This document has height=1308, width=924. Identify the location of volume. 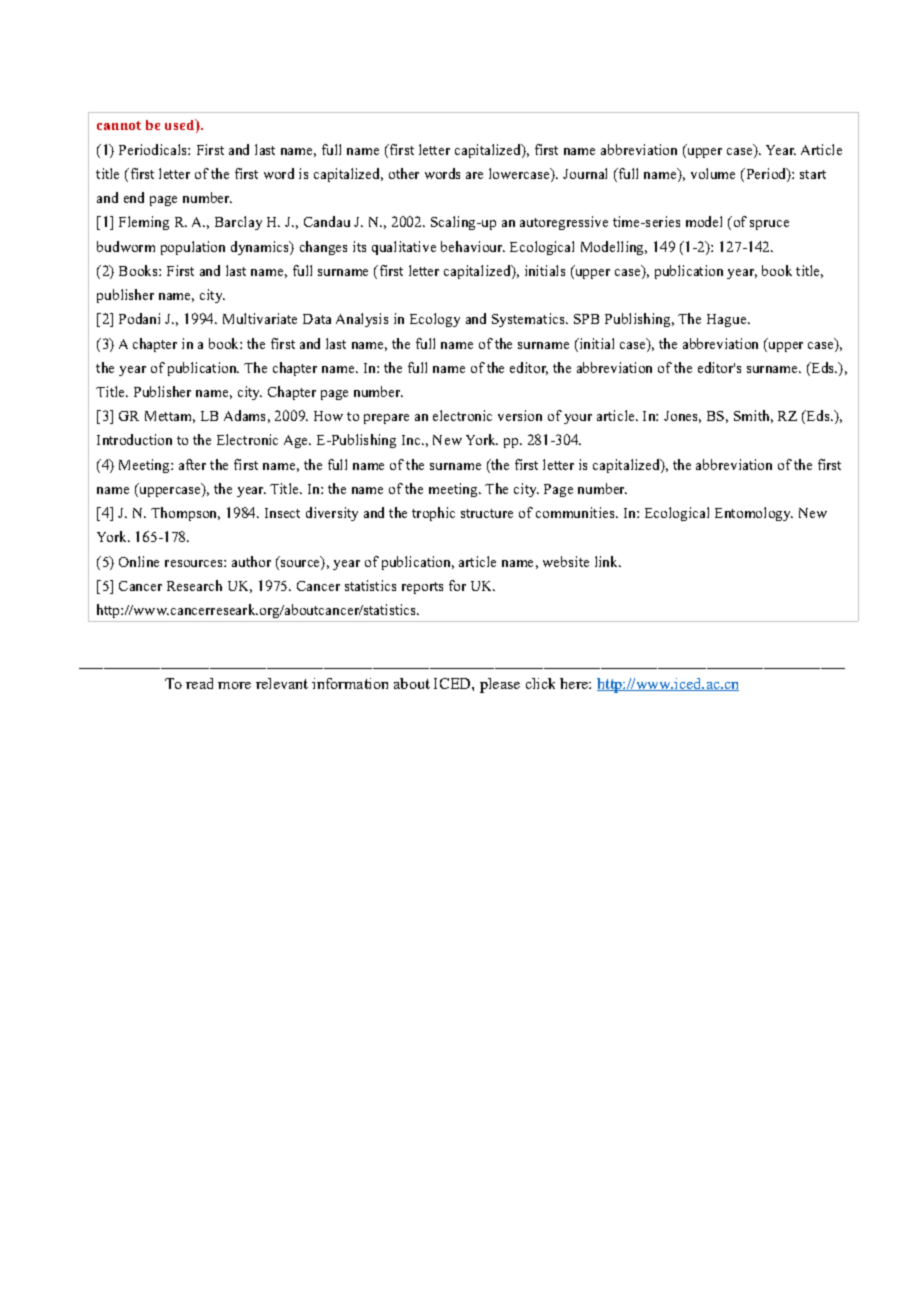
(713, 173).
